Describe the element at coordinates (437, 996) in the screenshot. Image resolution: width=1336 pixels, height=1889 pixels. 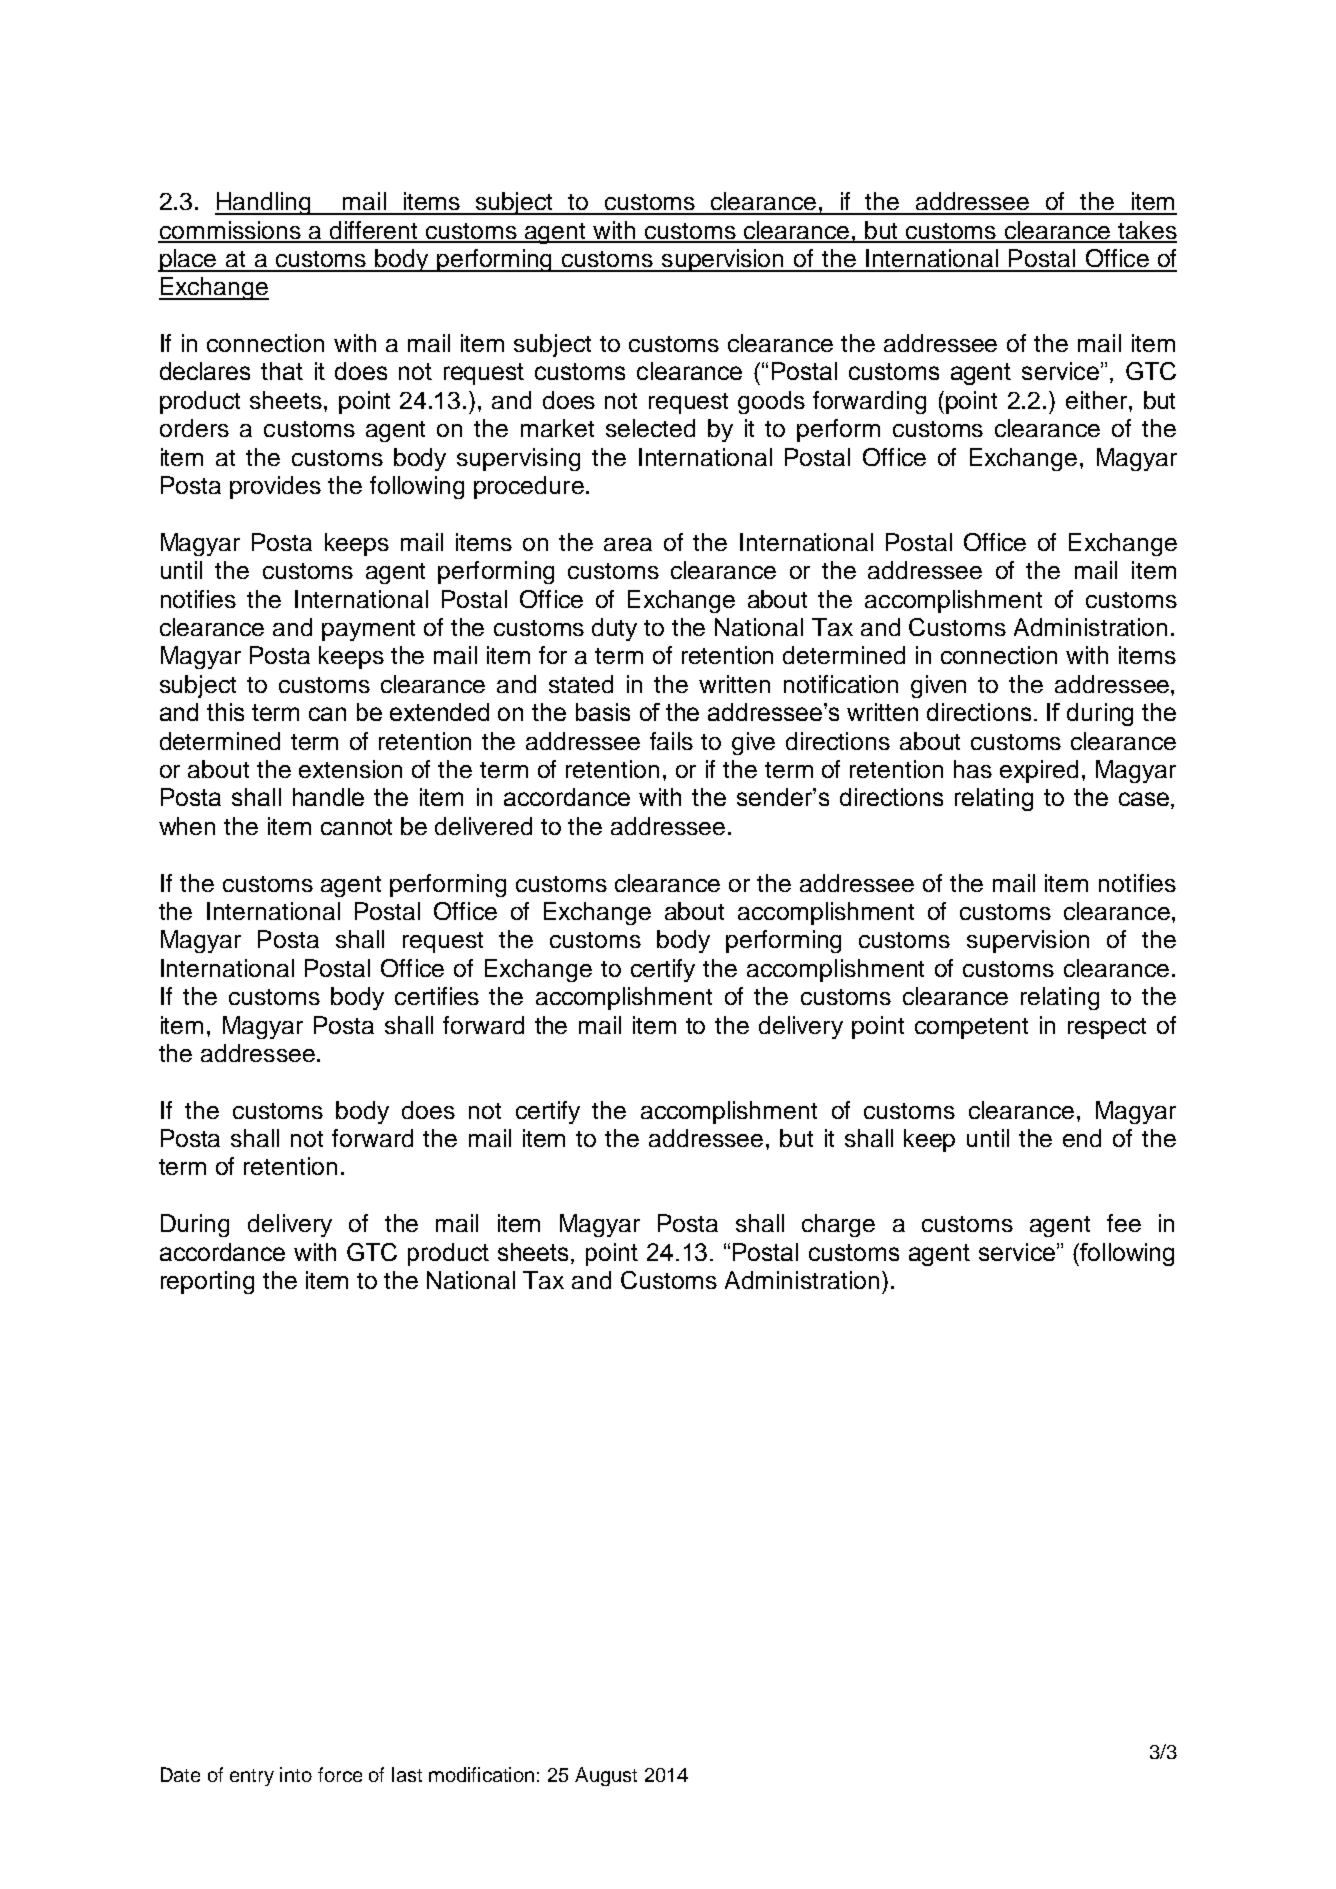
I see `certifies` at that location.
